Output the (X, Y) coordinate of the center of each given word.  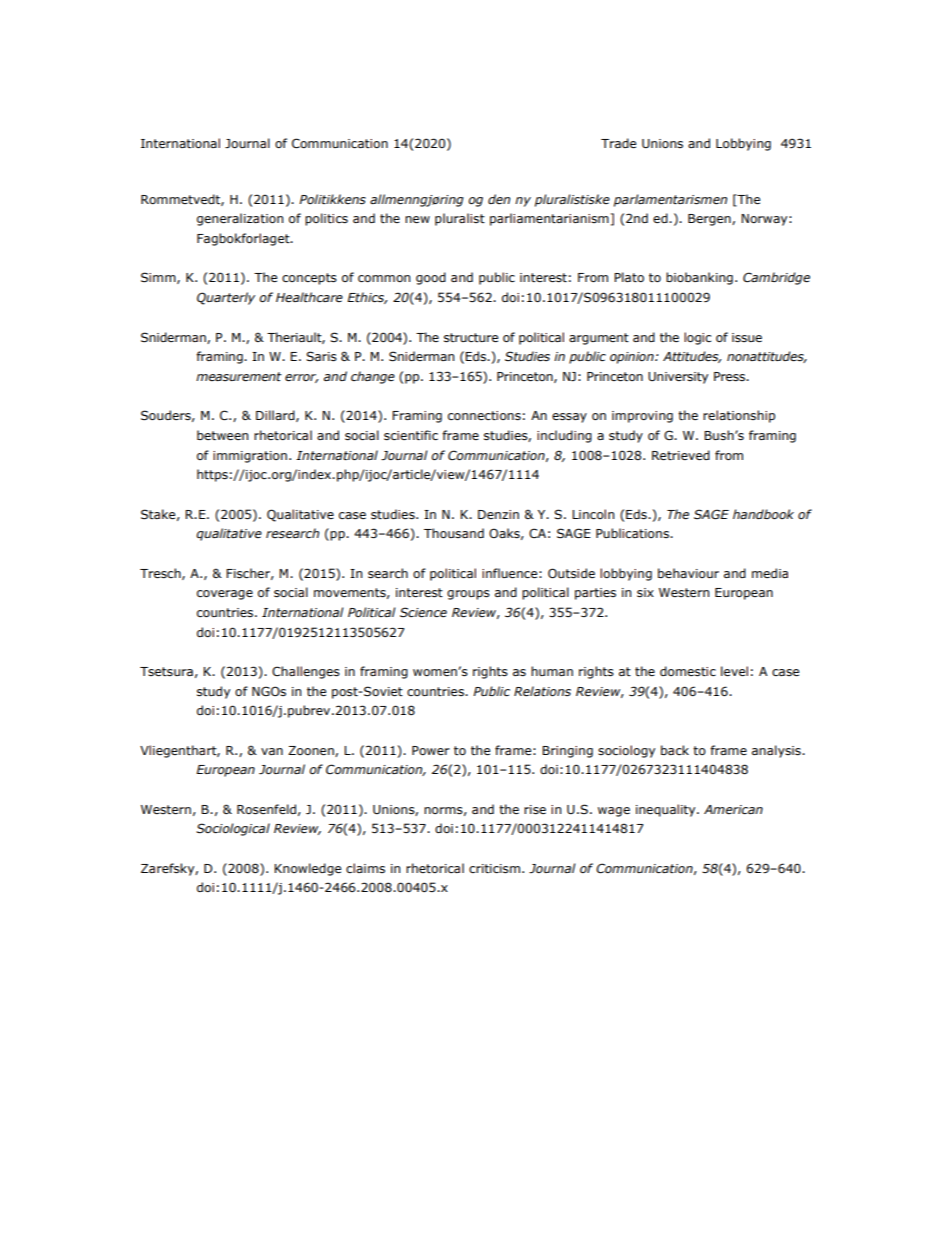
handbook (763, 514)
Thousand (454, 533)
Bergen (710, 220)
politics (326, 219)
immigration (250, 457)
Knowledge (307, 869)
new (417, 219)
